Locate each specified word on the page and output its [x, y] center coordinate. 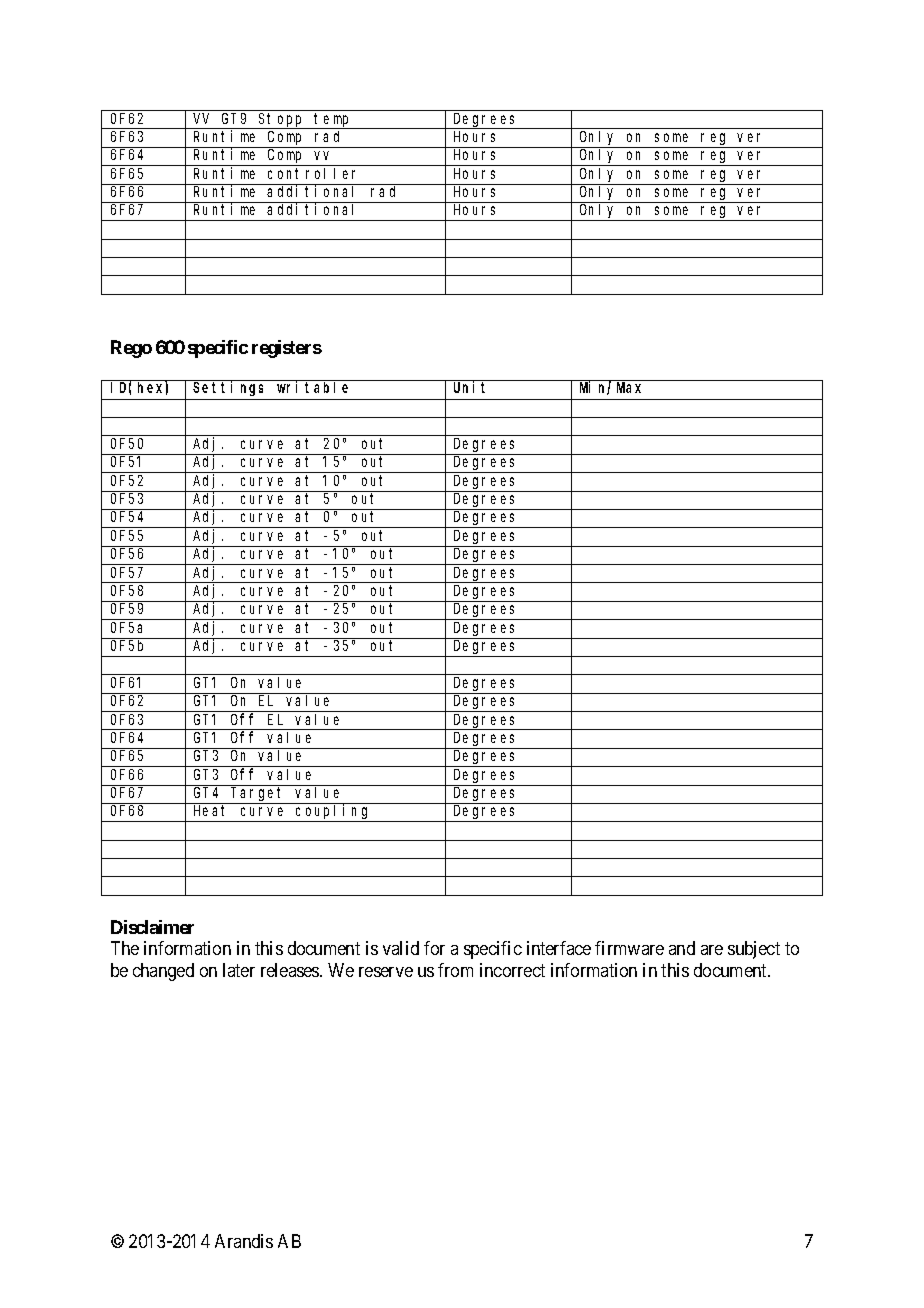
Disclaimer [152, 927]
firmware [629, 948]
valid [401, 948]
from [455, 970]
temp [333, 121]
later [239, 970]
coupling [333, 813]
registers [287, 349]
